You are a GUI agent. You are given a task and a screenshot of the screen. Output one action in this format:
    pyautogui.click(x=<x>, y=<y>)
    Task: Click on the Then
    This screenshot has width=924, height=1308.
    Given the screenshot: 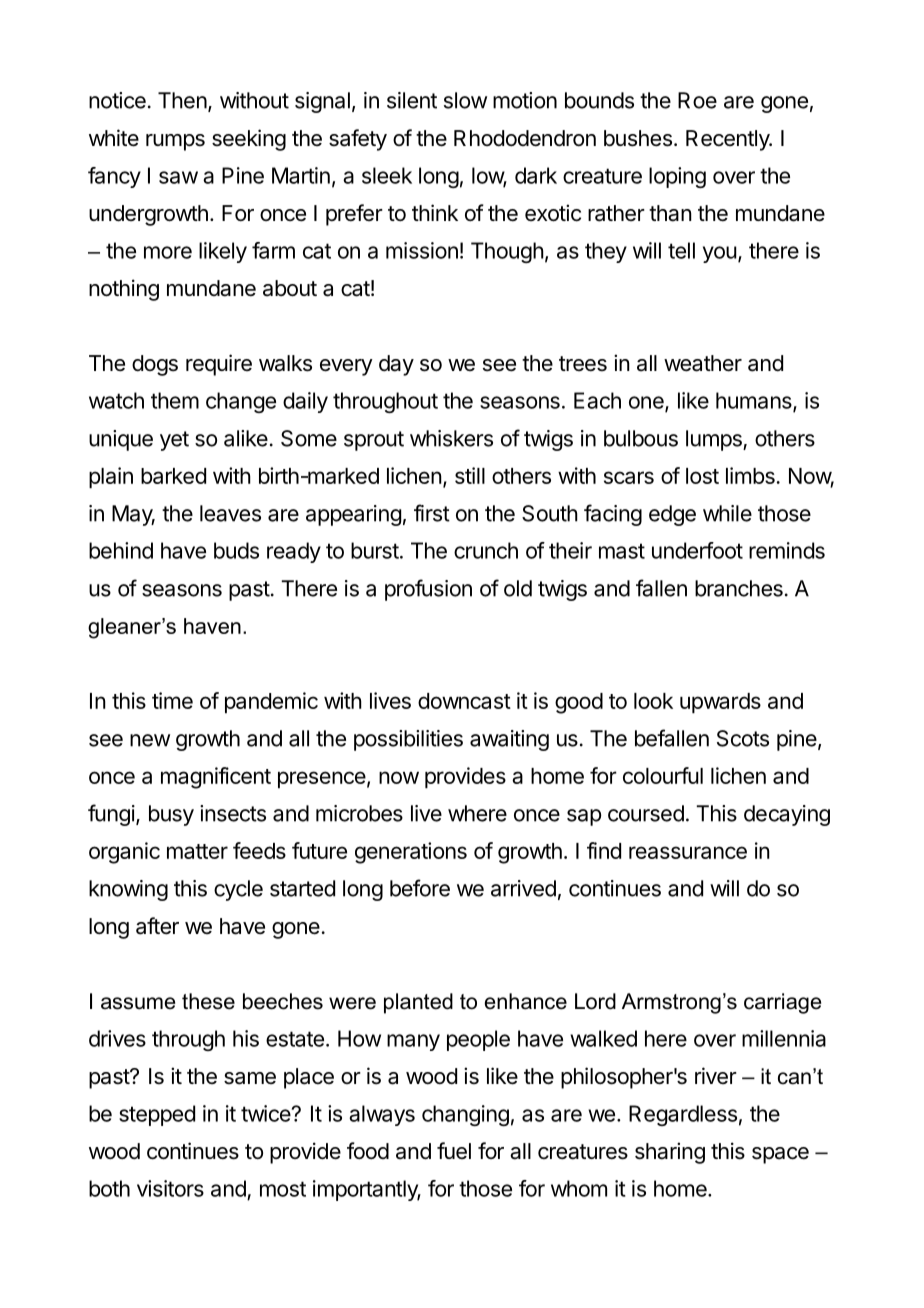 What is the action you would take?
    pyautogui.click(x=182, y=100)
